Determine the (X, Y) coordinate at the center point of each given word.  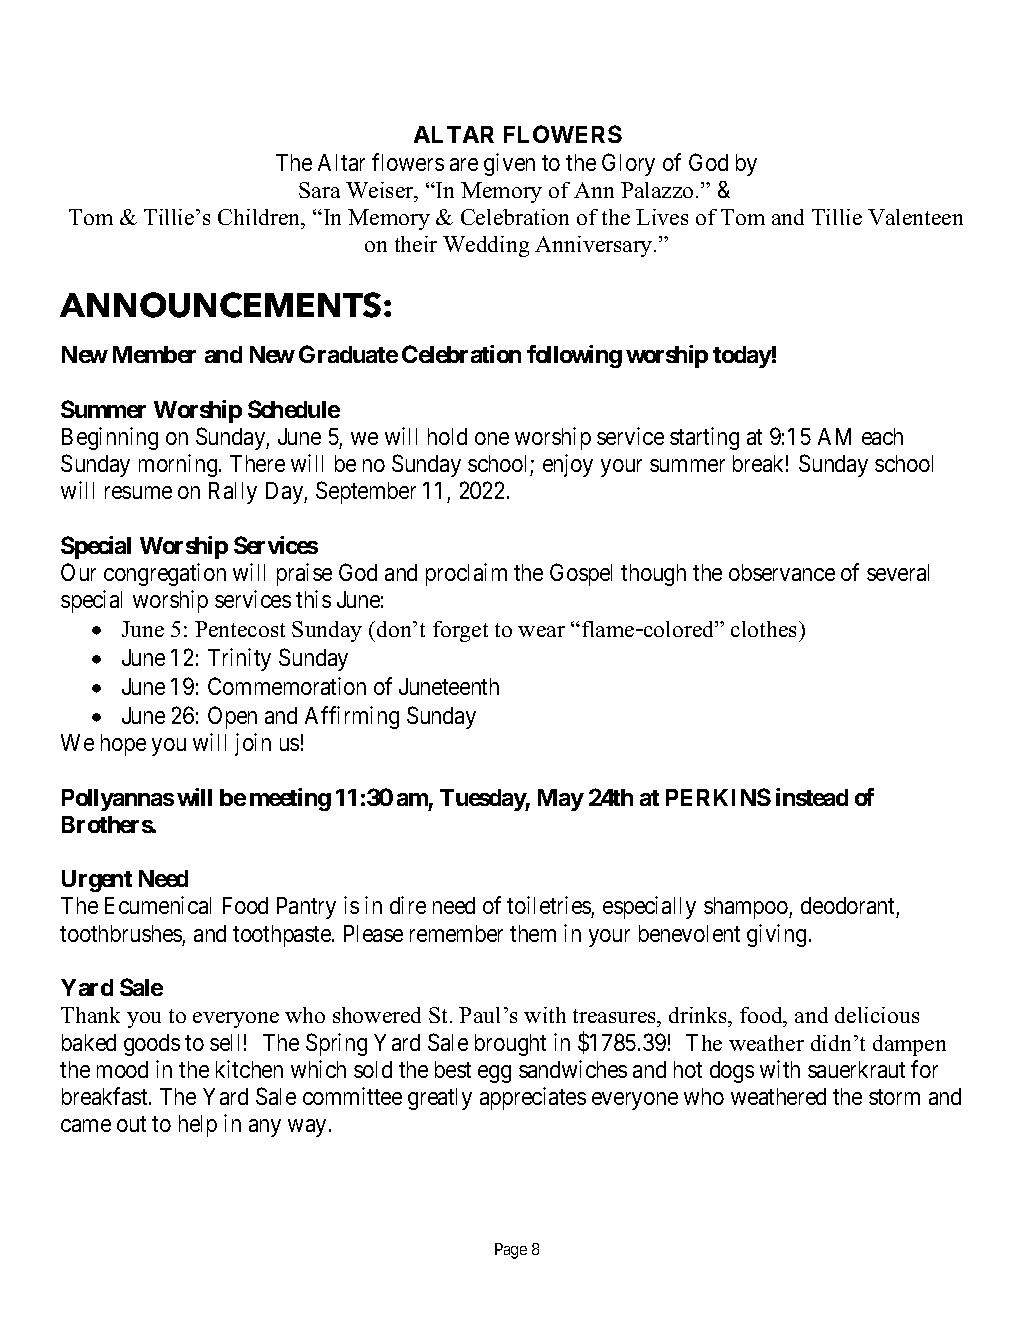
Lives (662, 217)
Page (511, 1251)
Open (232, 717)
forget (460, 631)
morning (179, 465)
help (198, 1126)
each (882, 436)
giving (776, 935)
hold (447, 436)
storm (894, 1097)
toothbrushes (121, 933)
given (509, 164)
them (533, 933)
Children (260, 217)
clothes (765, 629)
